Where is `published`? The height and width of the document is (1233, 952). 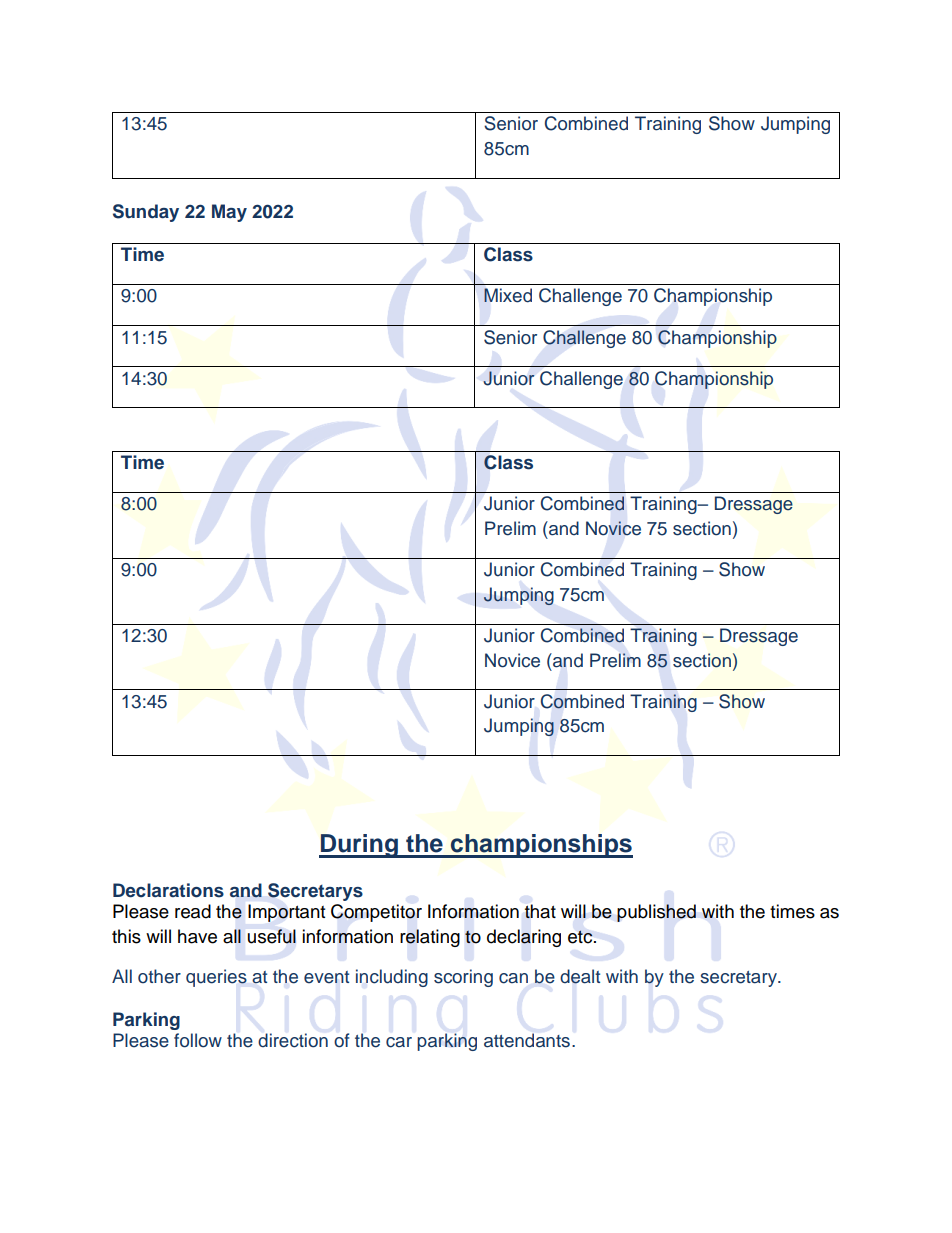 published is located at coordinates (656, 913).
